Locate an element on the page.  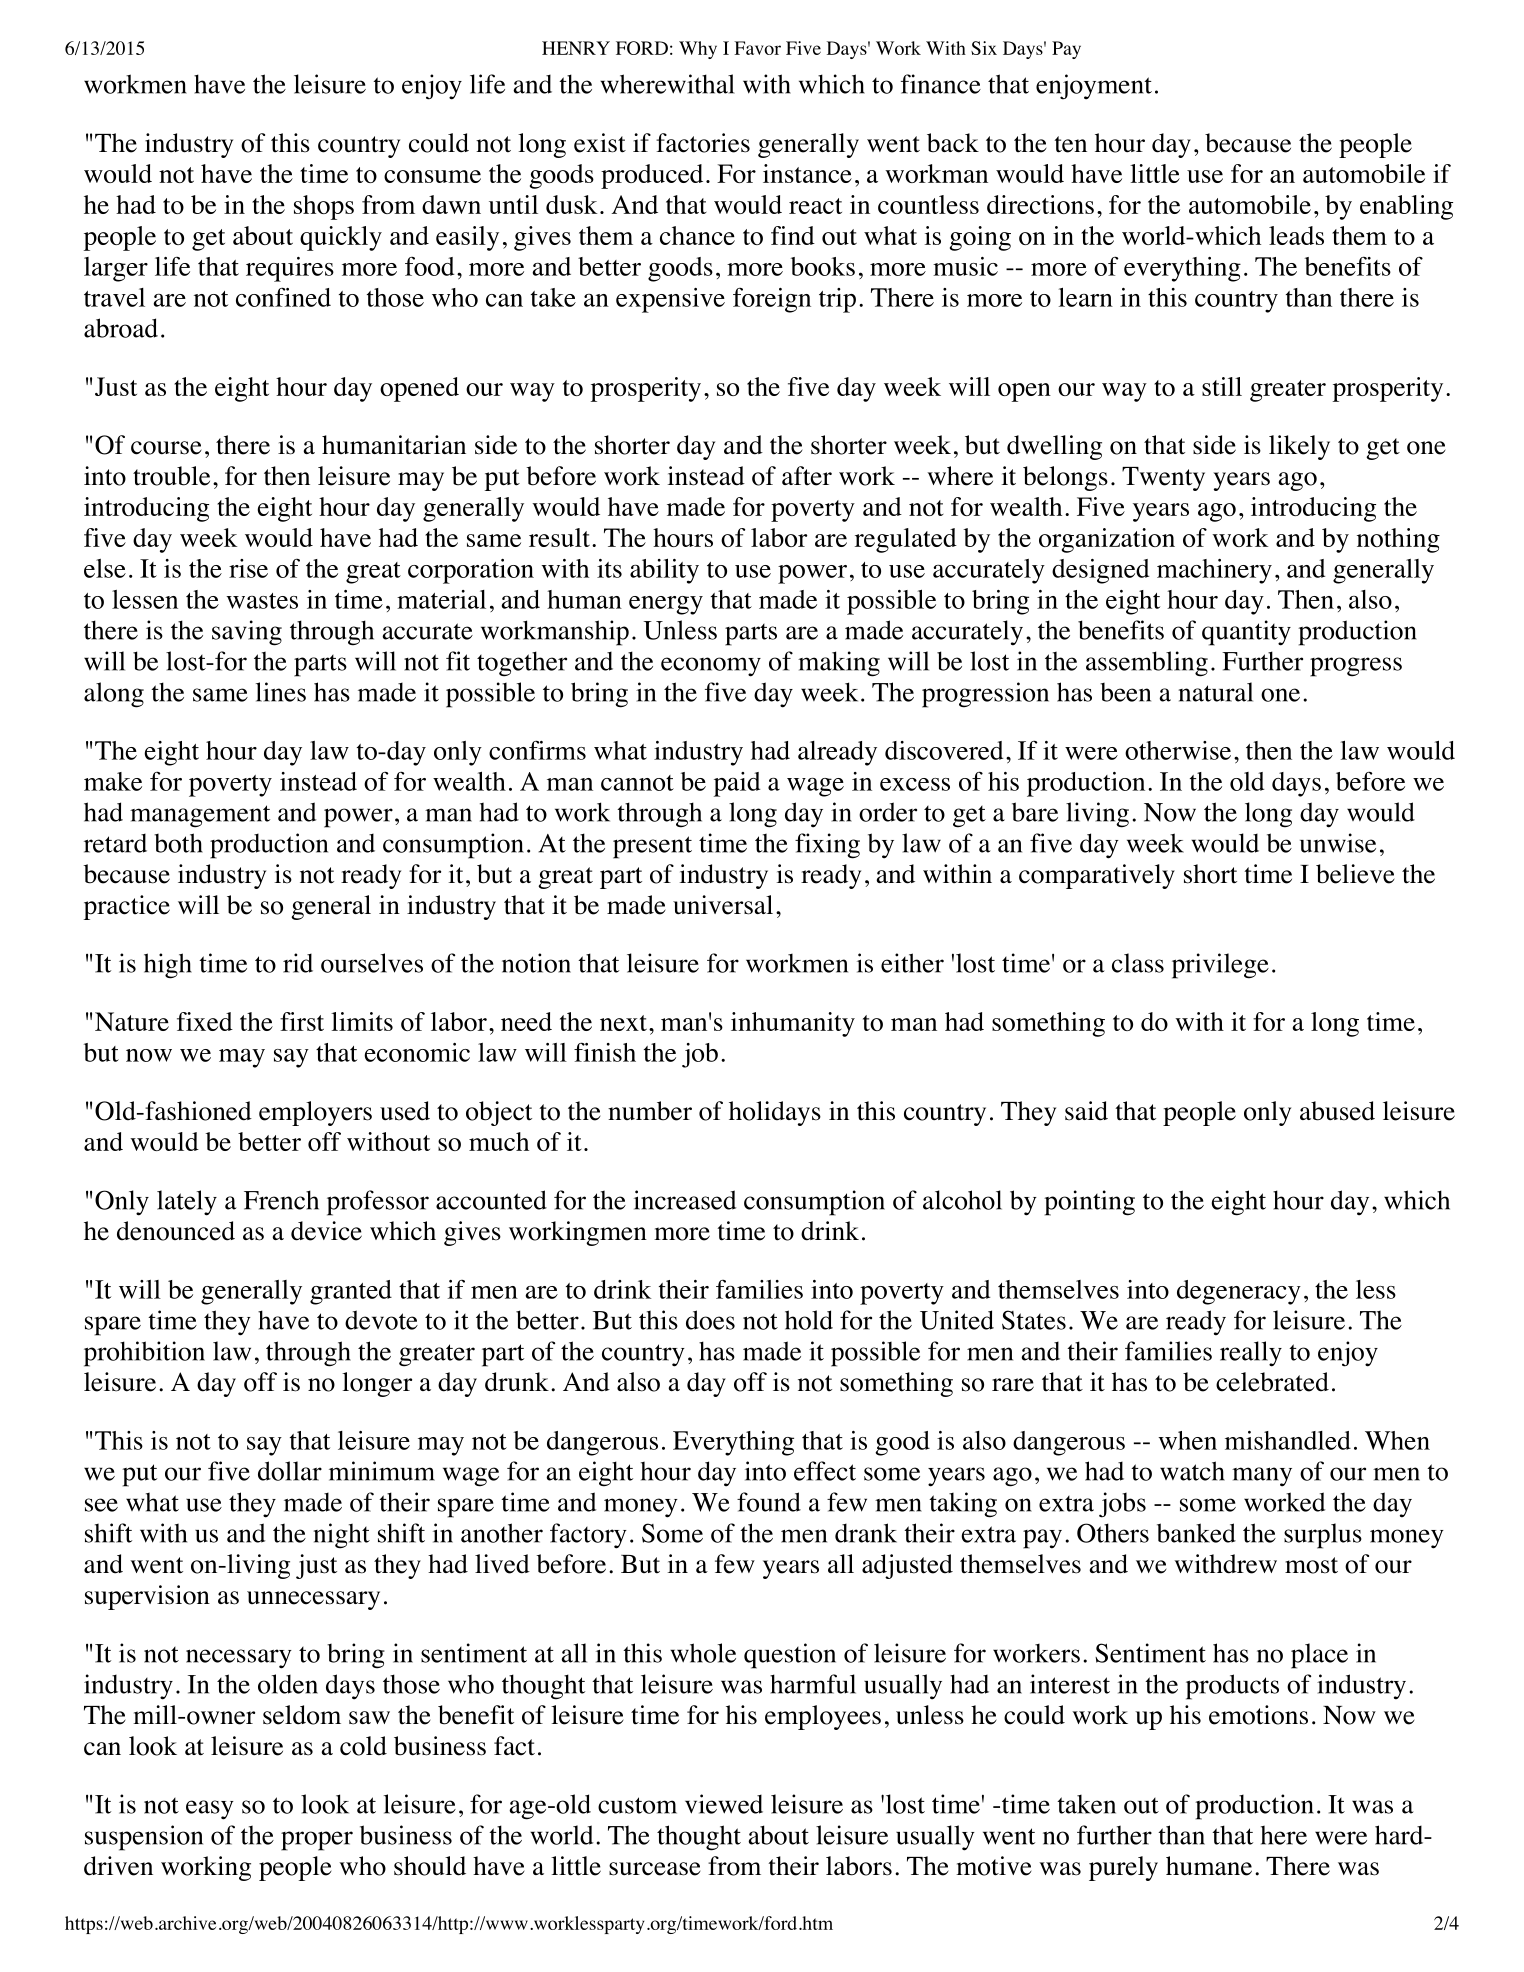
machinery is located at coordinates (1214, 571).
